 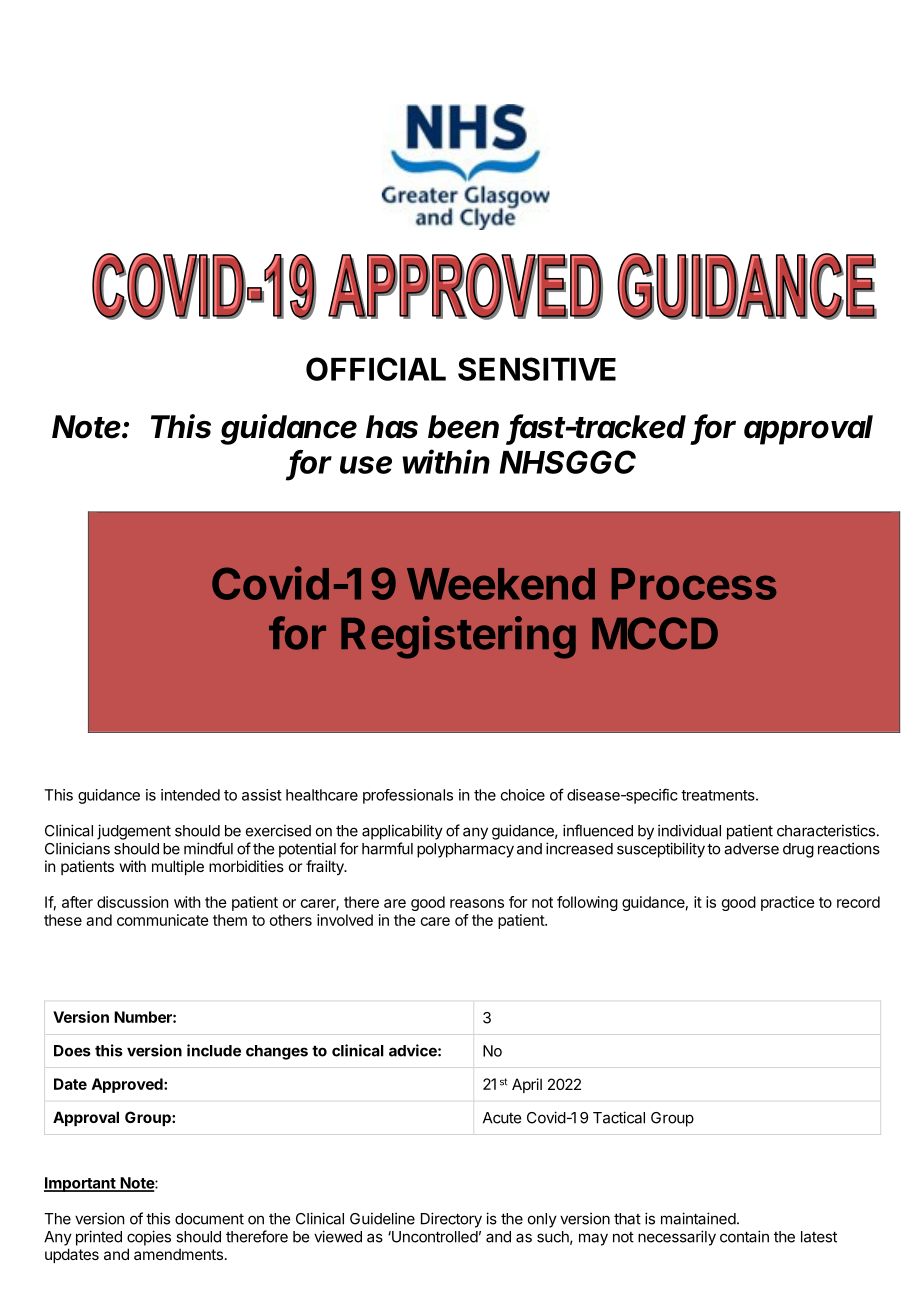 What do you see at coordinates (451, 1220) in the page?
I see `Directory` at bounding box center [451, 1220].
